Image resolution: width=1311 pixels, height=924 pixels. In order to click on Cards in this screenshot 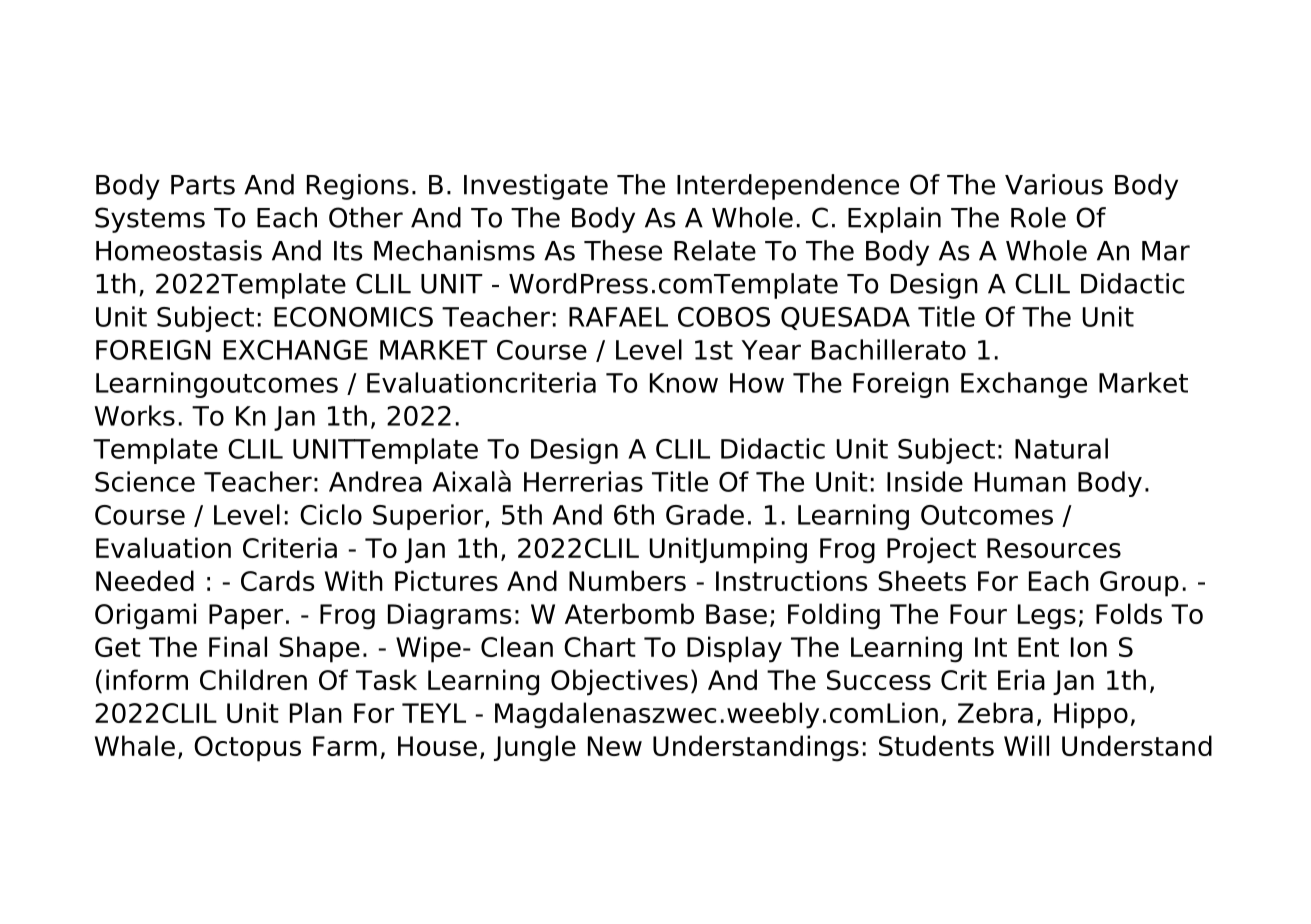, I will do `click(278, 580)`.
